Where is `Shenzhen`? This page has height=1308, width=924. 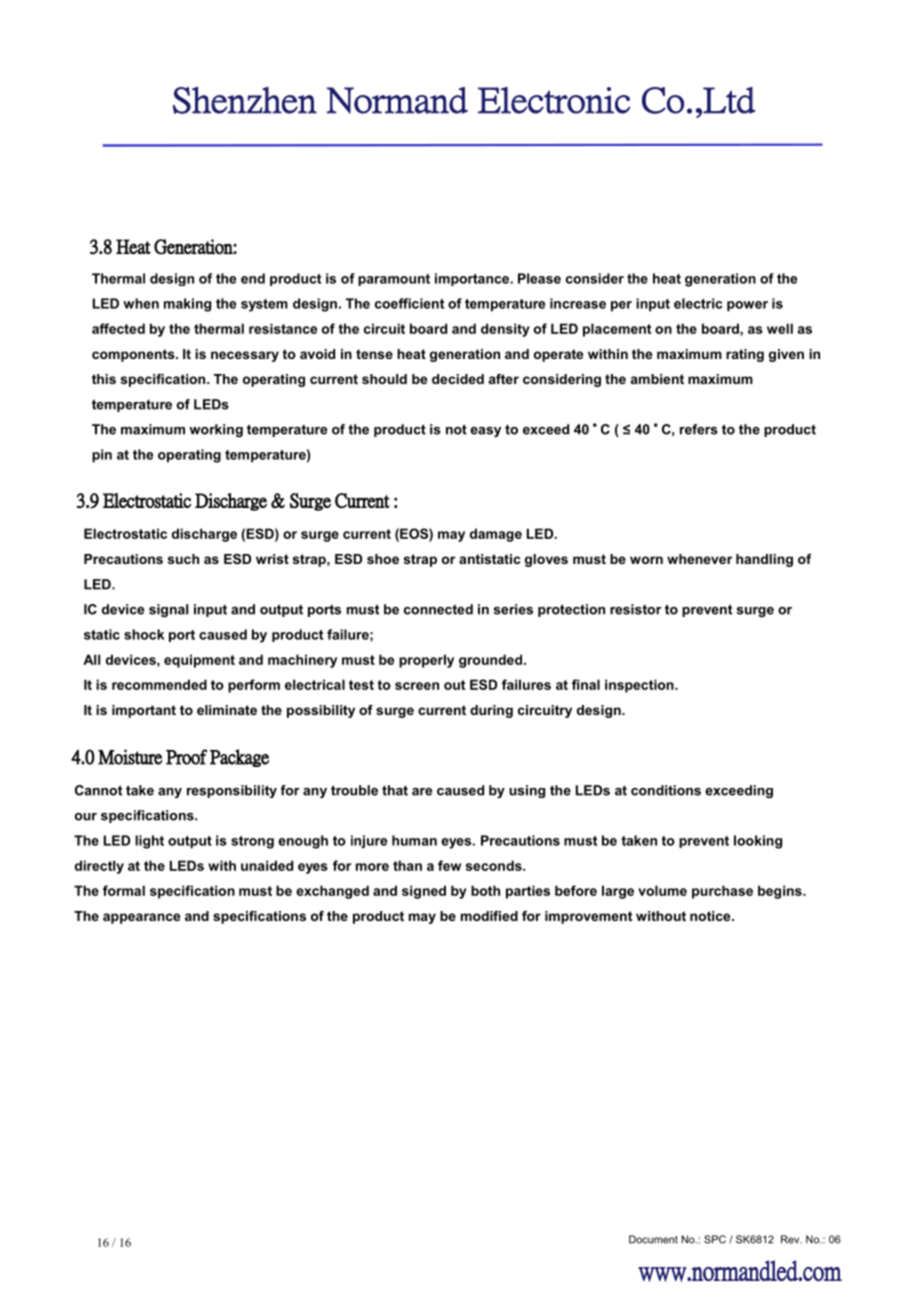
Shenzhen is located at coordinates (245, 100).
